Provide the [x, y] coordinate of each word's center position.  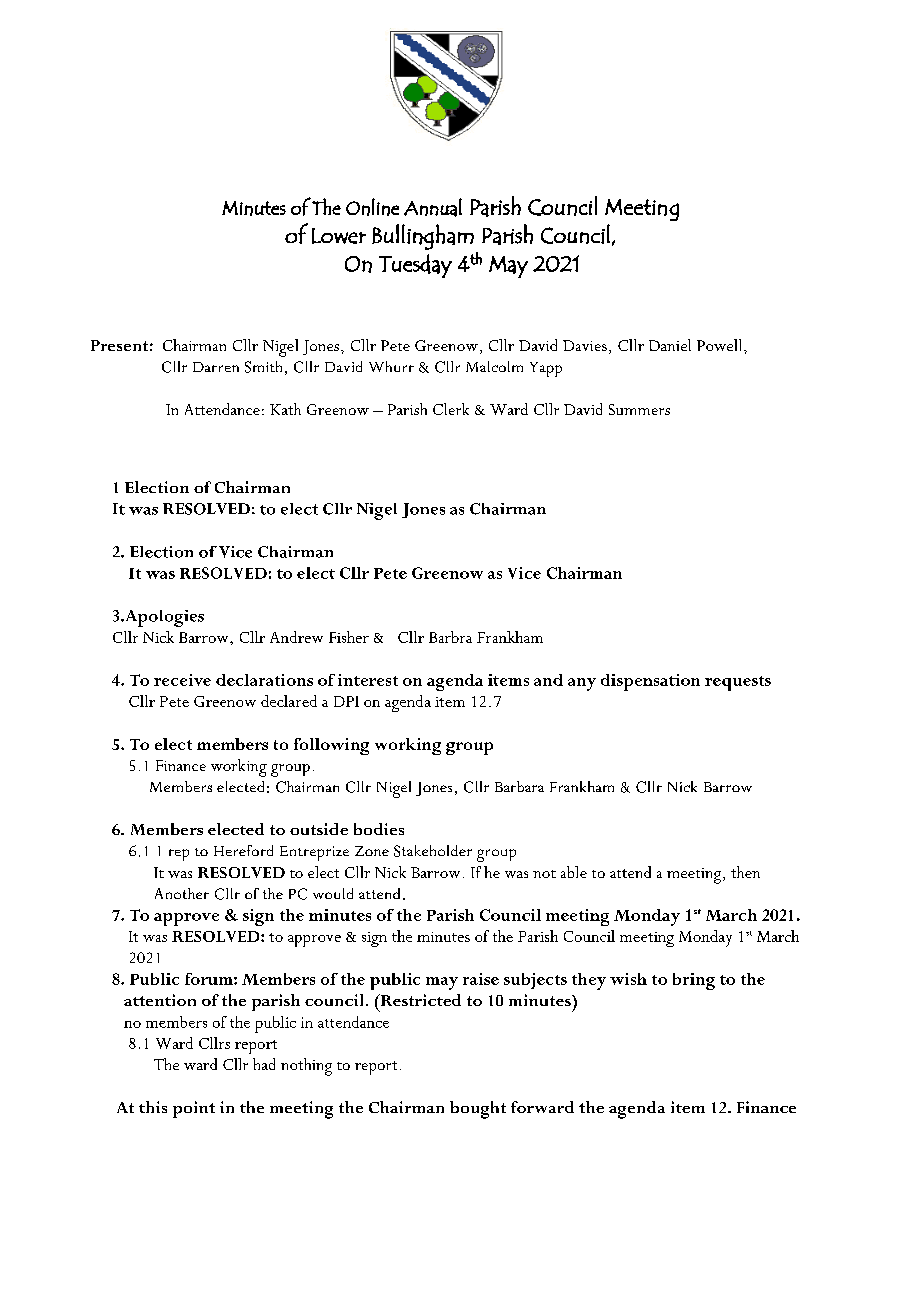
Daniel [670, 345]
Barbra [450, 637]
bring [694, 981]
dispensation [650, 682]
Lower [339, 236]
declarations [264, 680]
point [194, 1109]
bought [478, 1110]
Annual [433, 207]
